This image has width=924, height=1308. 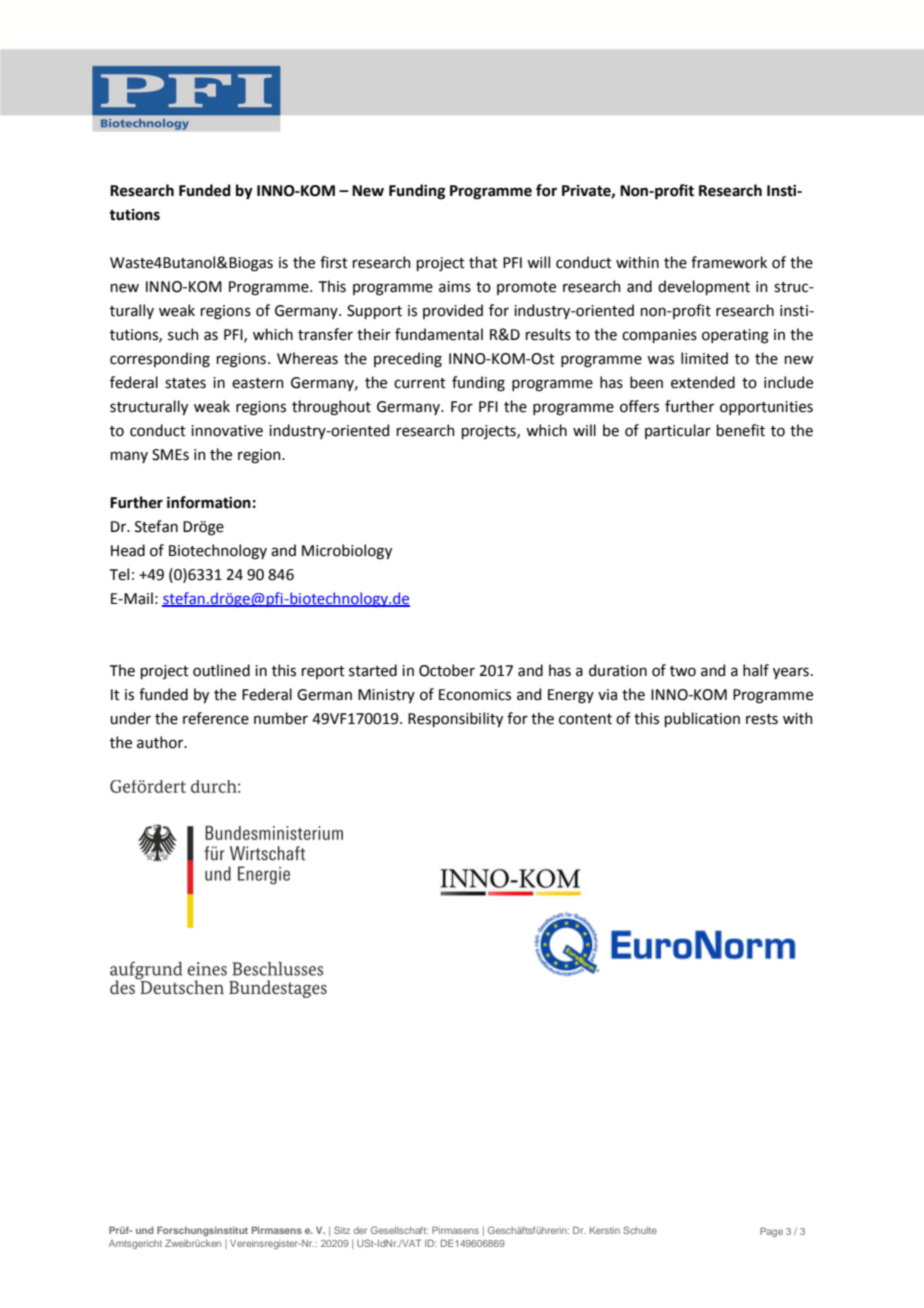 What do you see at coordinates (161, 742) in the image?
I see `author` at bounding box center [161, 742].
